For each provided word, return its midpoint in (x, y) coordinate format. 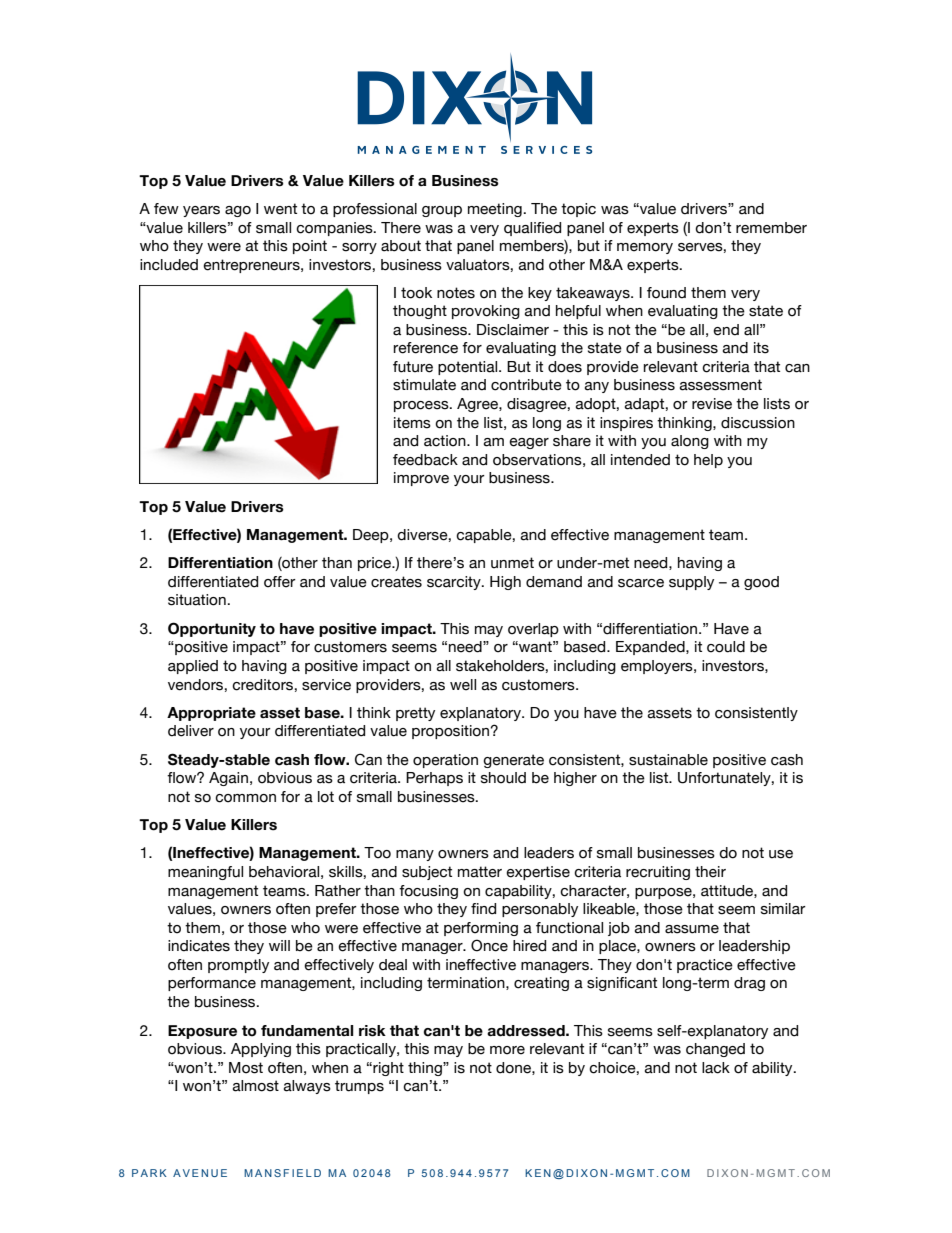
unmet (512, 563)
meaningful (205, 873)
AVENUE (200, 1173)
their (710, 872)
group (442, 211)
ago (238, 211)
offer (280, 582)
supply (691, 583)
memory (645, 248)
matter (480, 872)
